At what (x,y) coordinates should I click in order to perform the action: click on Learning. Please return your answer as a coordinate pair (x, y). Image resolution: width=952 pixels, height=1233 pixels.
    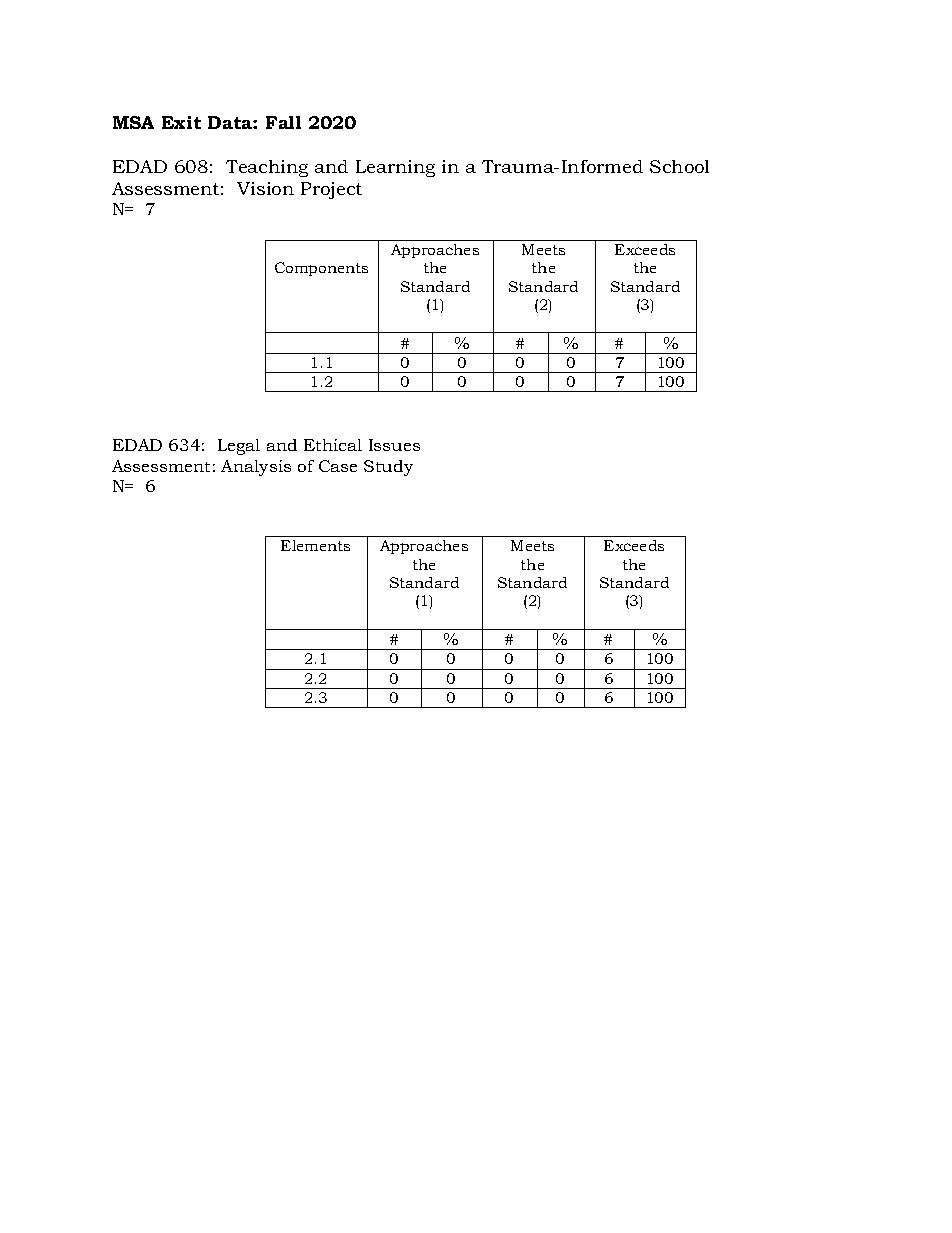
    Looking at the image, I should click on (395, 168).
